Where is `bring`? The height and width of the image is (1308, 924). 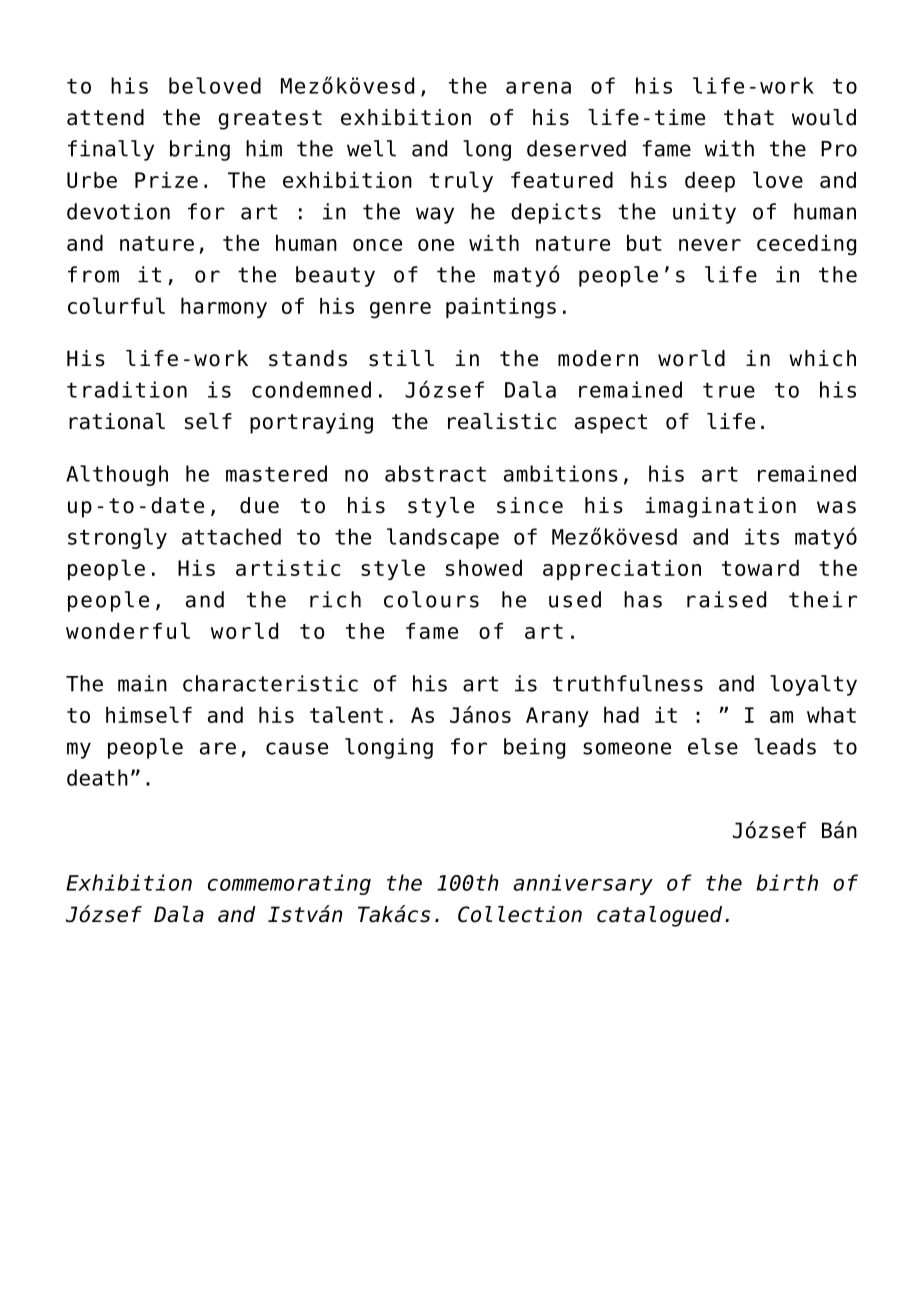
bring is located at coordinates (200, 150).
